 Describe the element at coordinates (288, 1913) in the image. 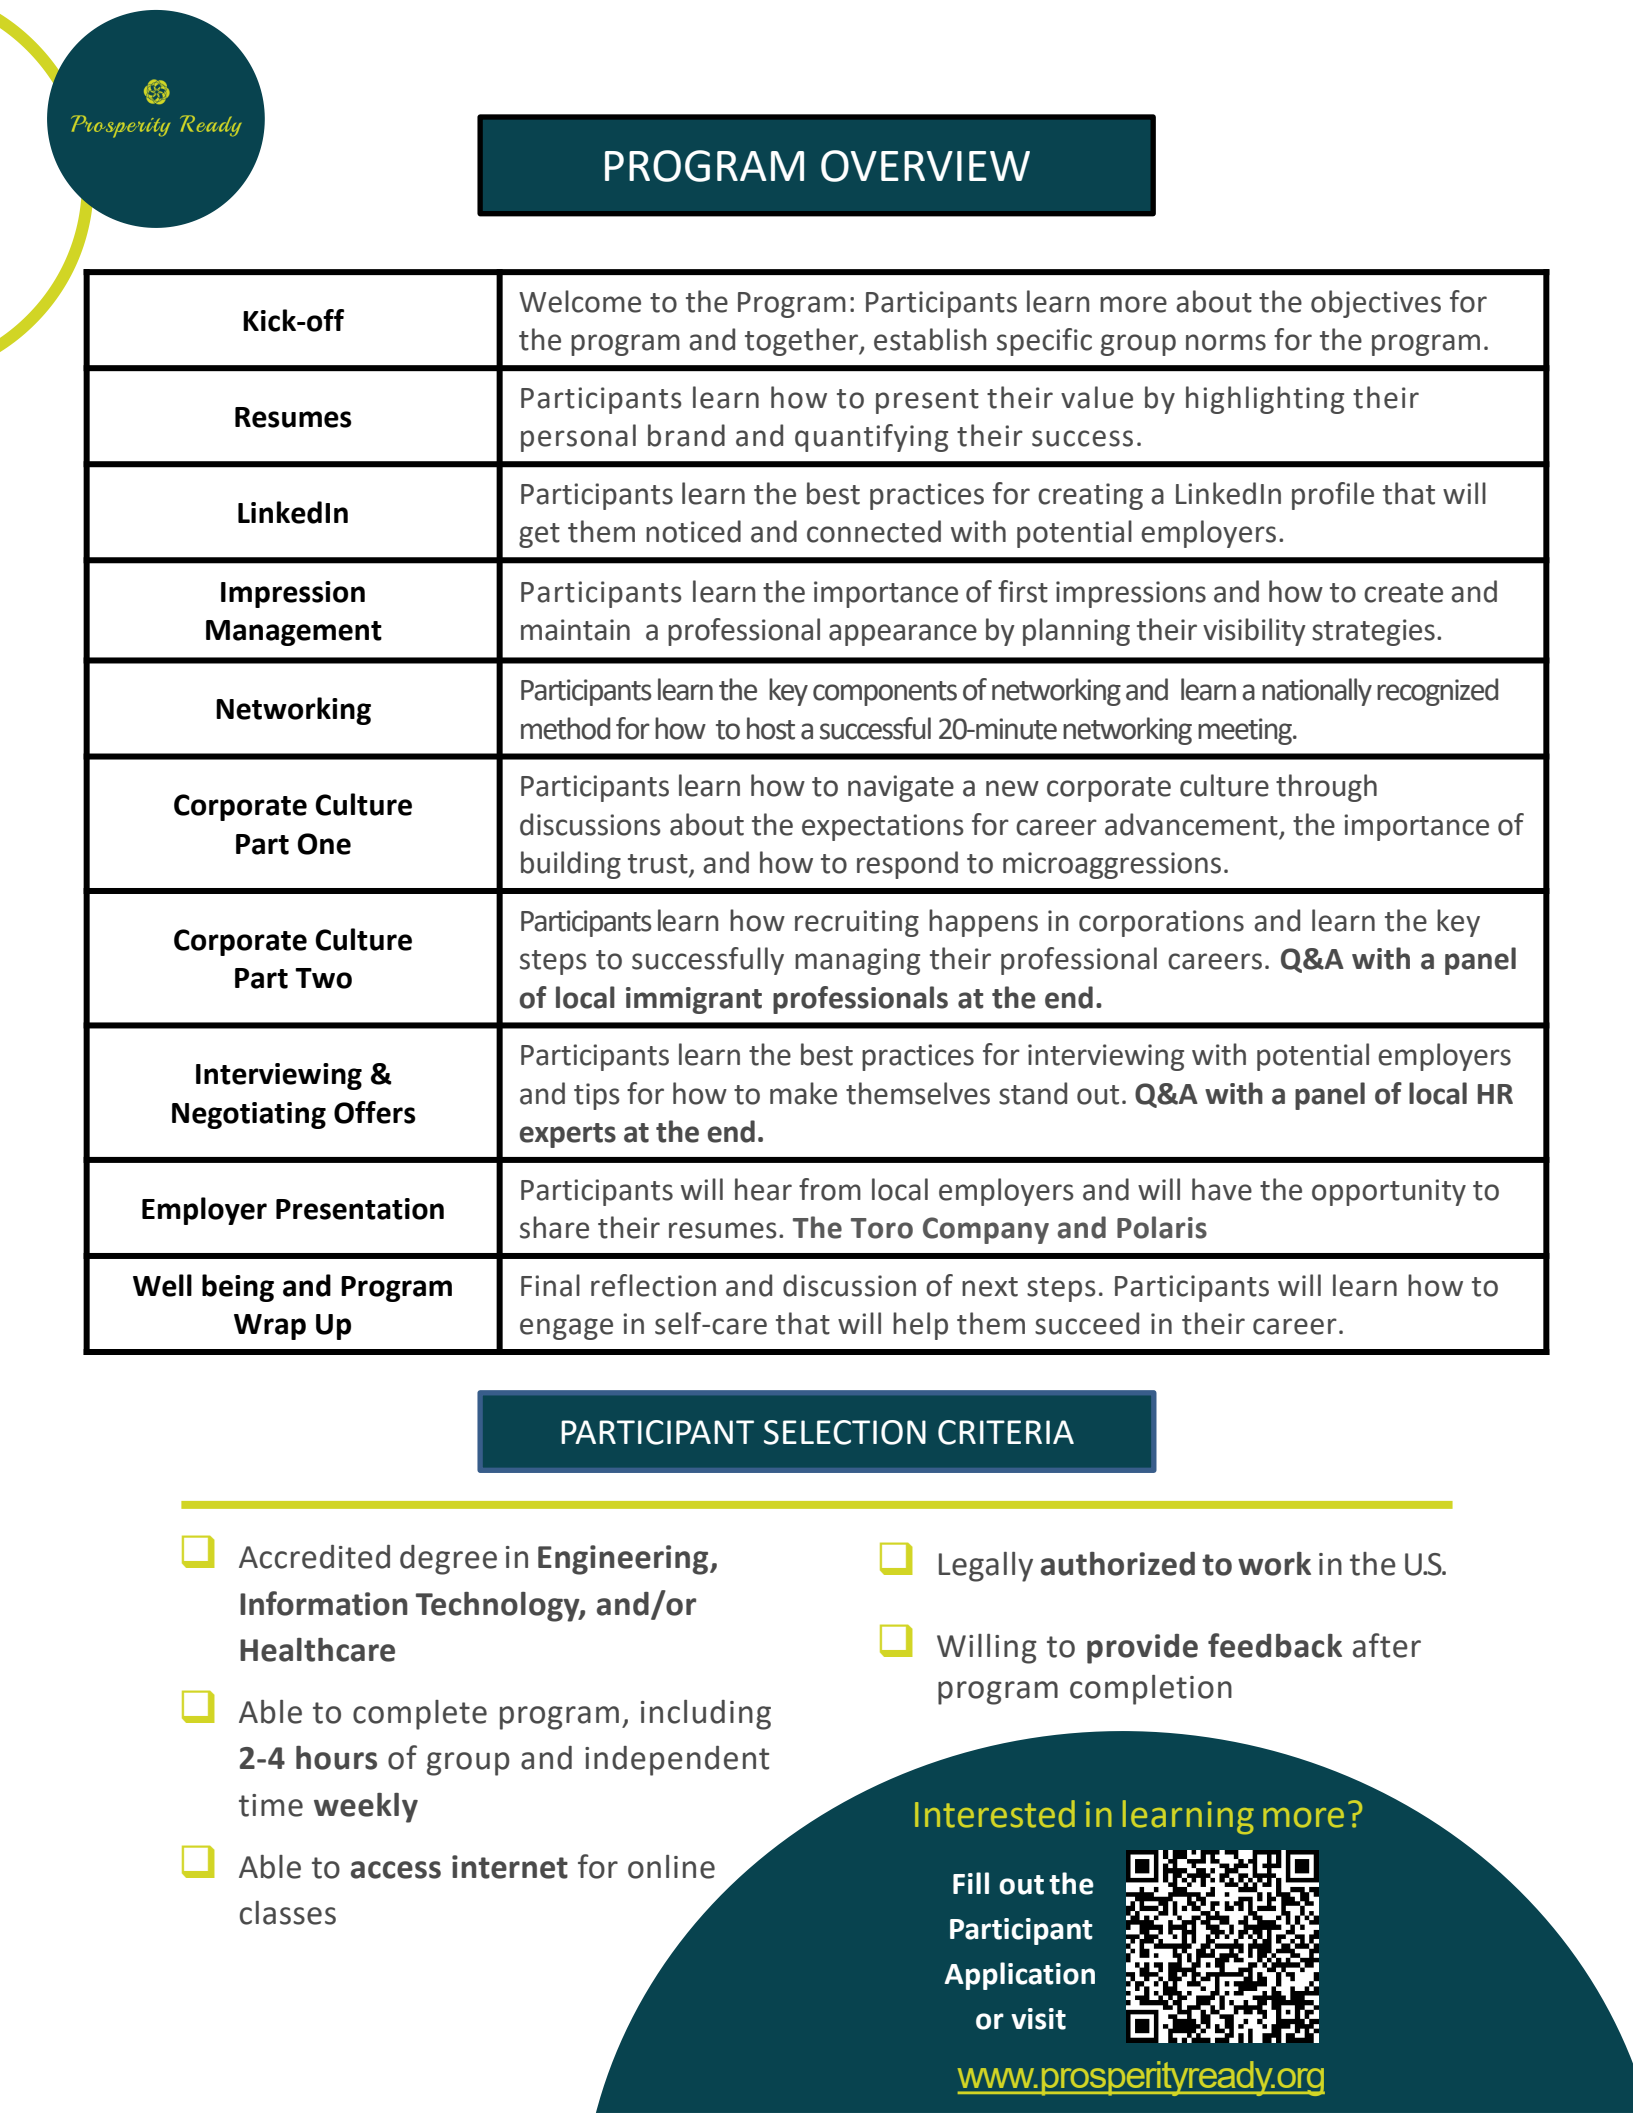

I see `classes` at that location.
